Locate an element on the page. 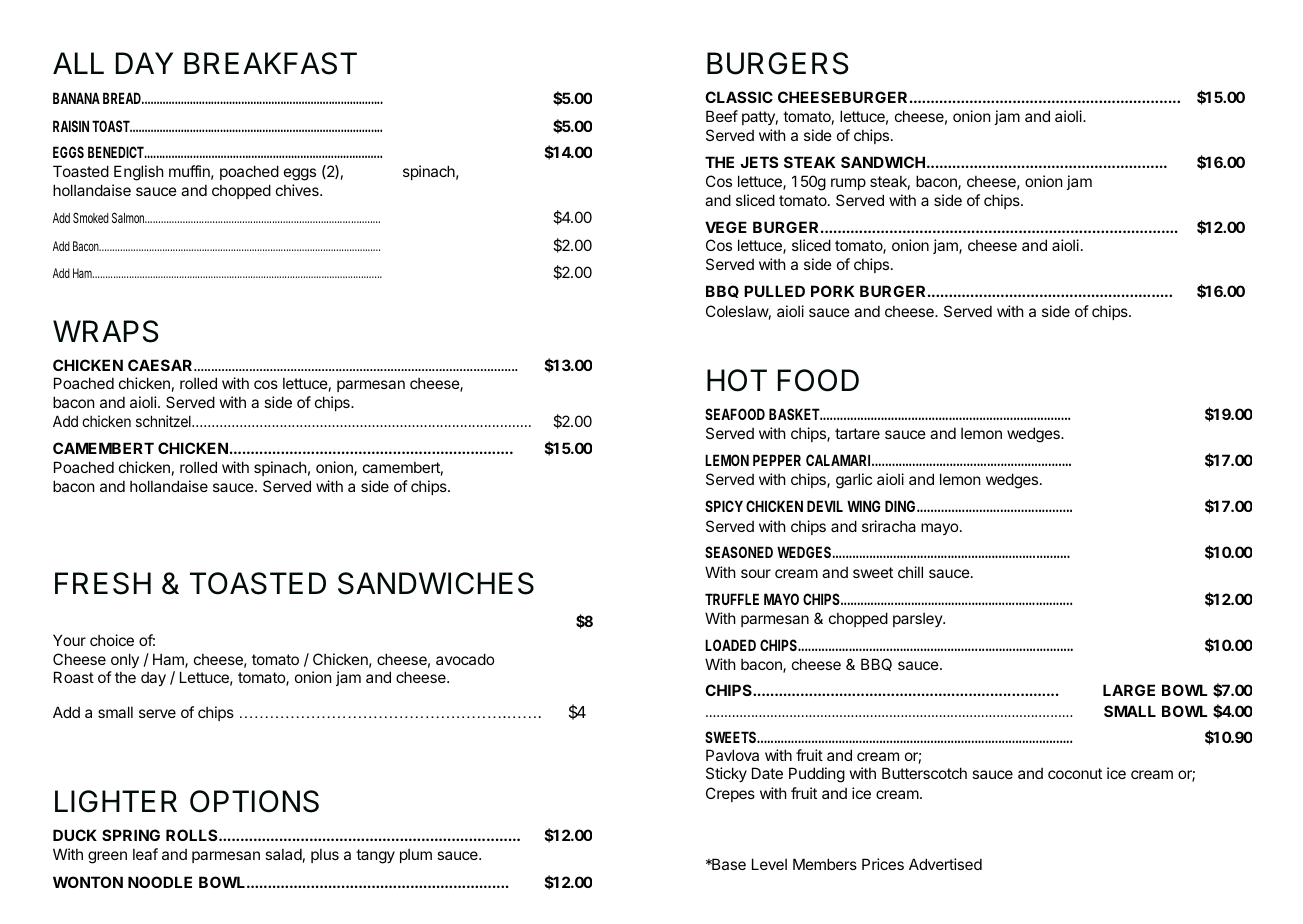 This page has width=1303, height=924. parsley is located at coordinates (918, 620).
